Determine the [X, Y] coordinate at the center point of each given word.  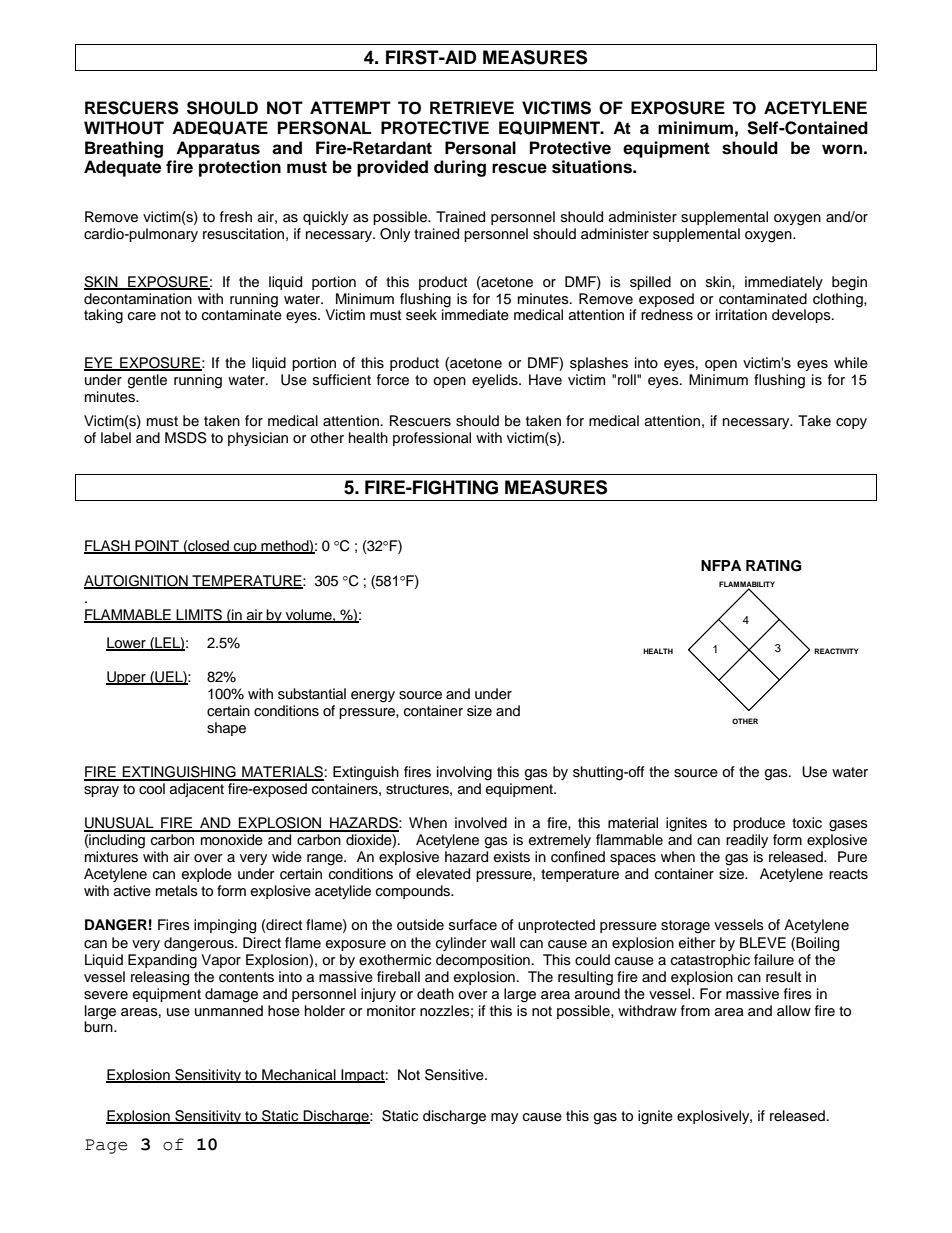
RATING [774, 566]
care [142, 316]
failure [774, 959]
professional [432, 439]
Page [106, 1146]
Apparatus [218, 149]
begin [849, 283]
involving [464, 773]
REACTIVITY [836, 651]
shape [226, 729]
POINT [157, 546]
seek [421, 315]
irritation [741, 314]
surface [473, 925]
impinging [225, 926]
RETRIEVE [472, 107]
